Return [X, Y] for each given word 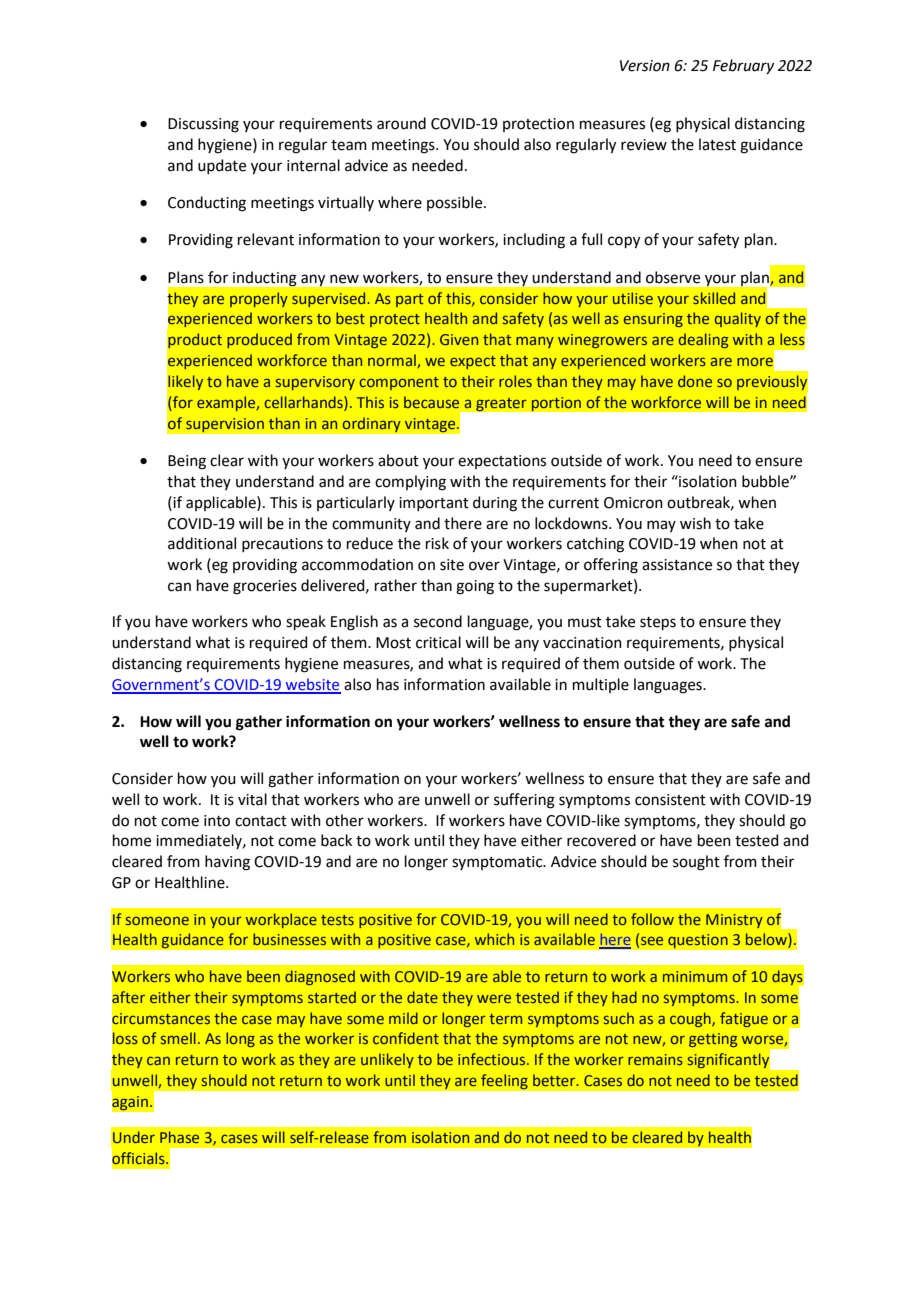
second [438, 621]
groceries [265, 587]
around [401, 123]
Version [645, 66]
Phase [179, 1137]
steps [658, 623]
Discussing [203, 125]
